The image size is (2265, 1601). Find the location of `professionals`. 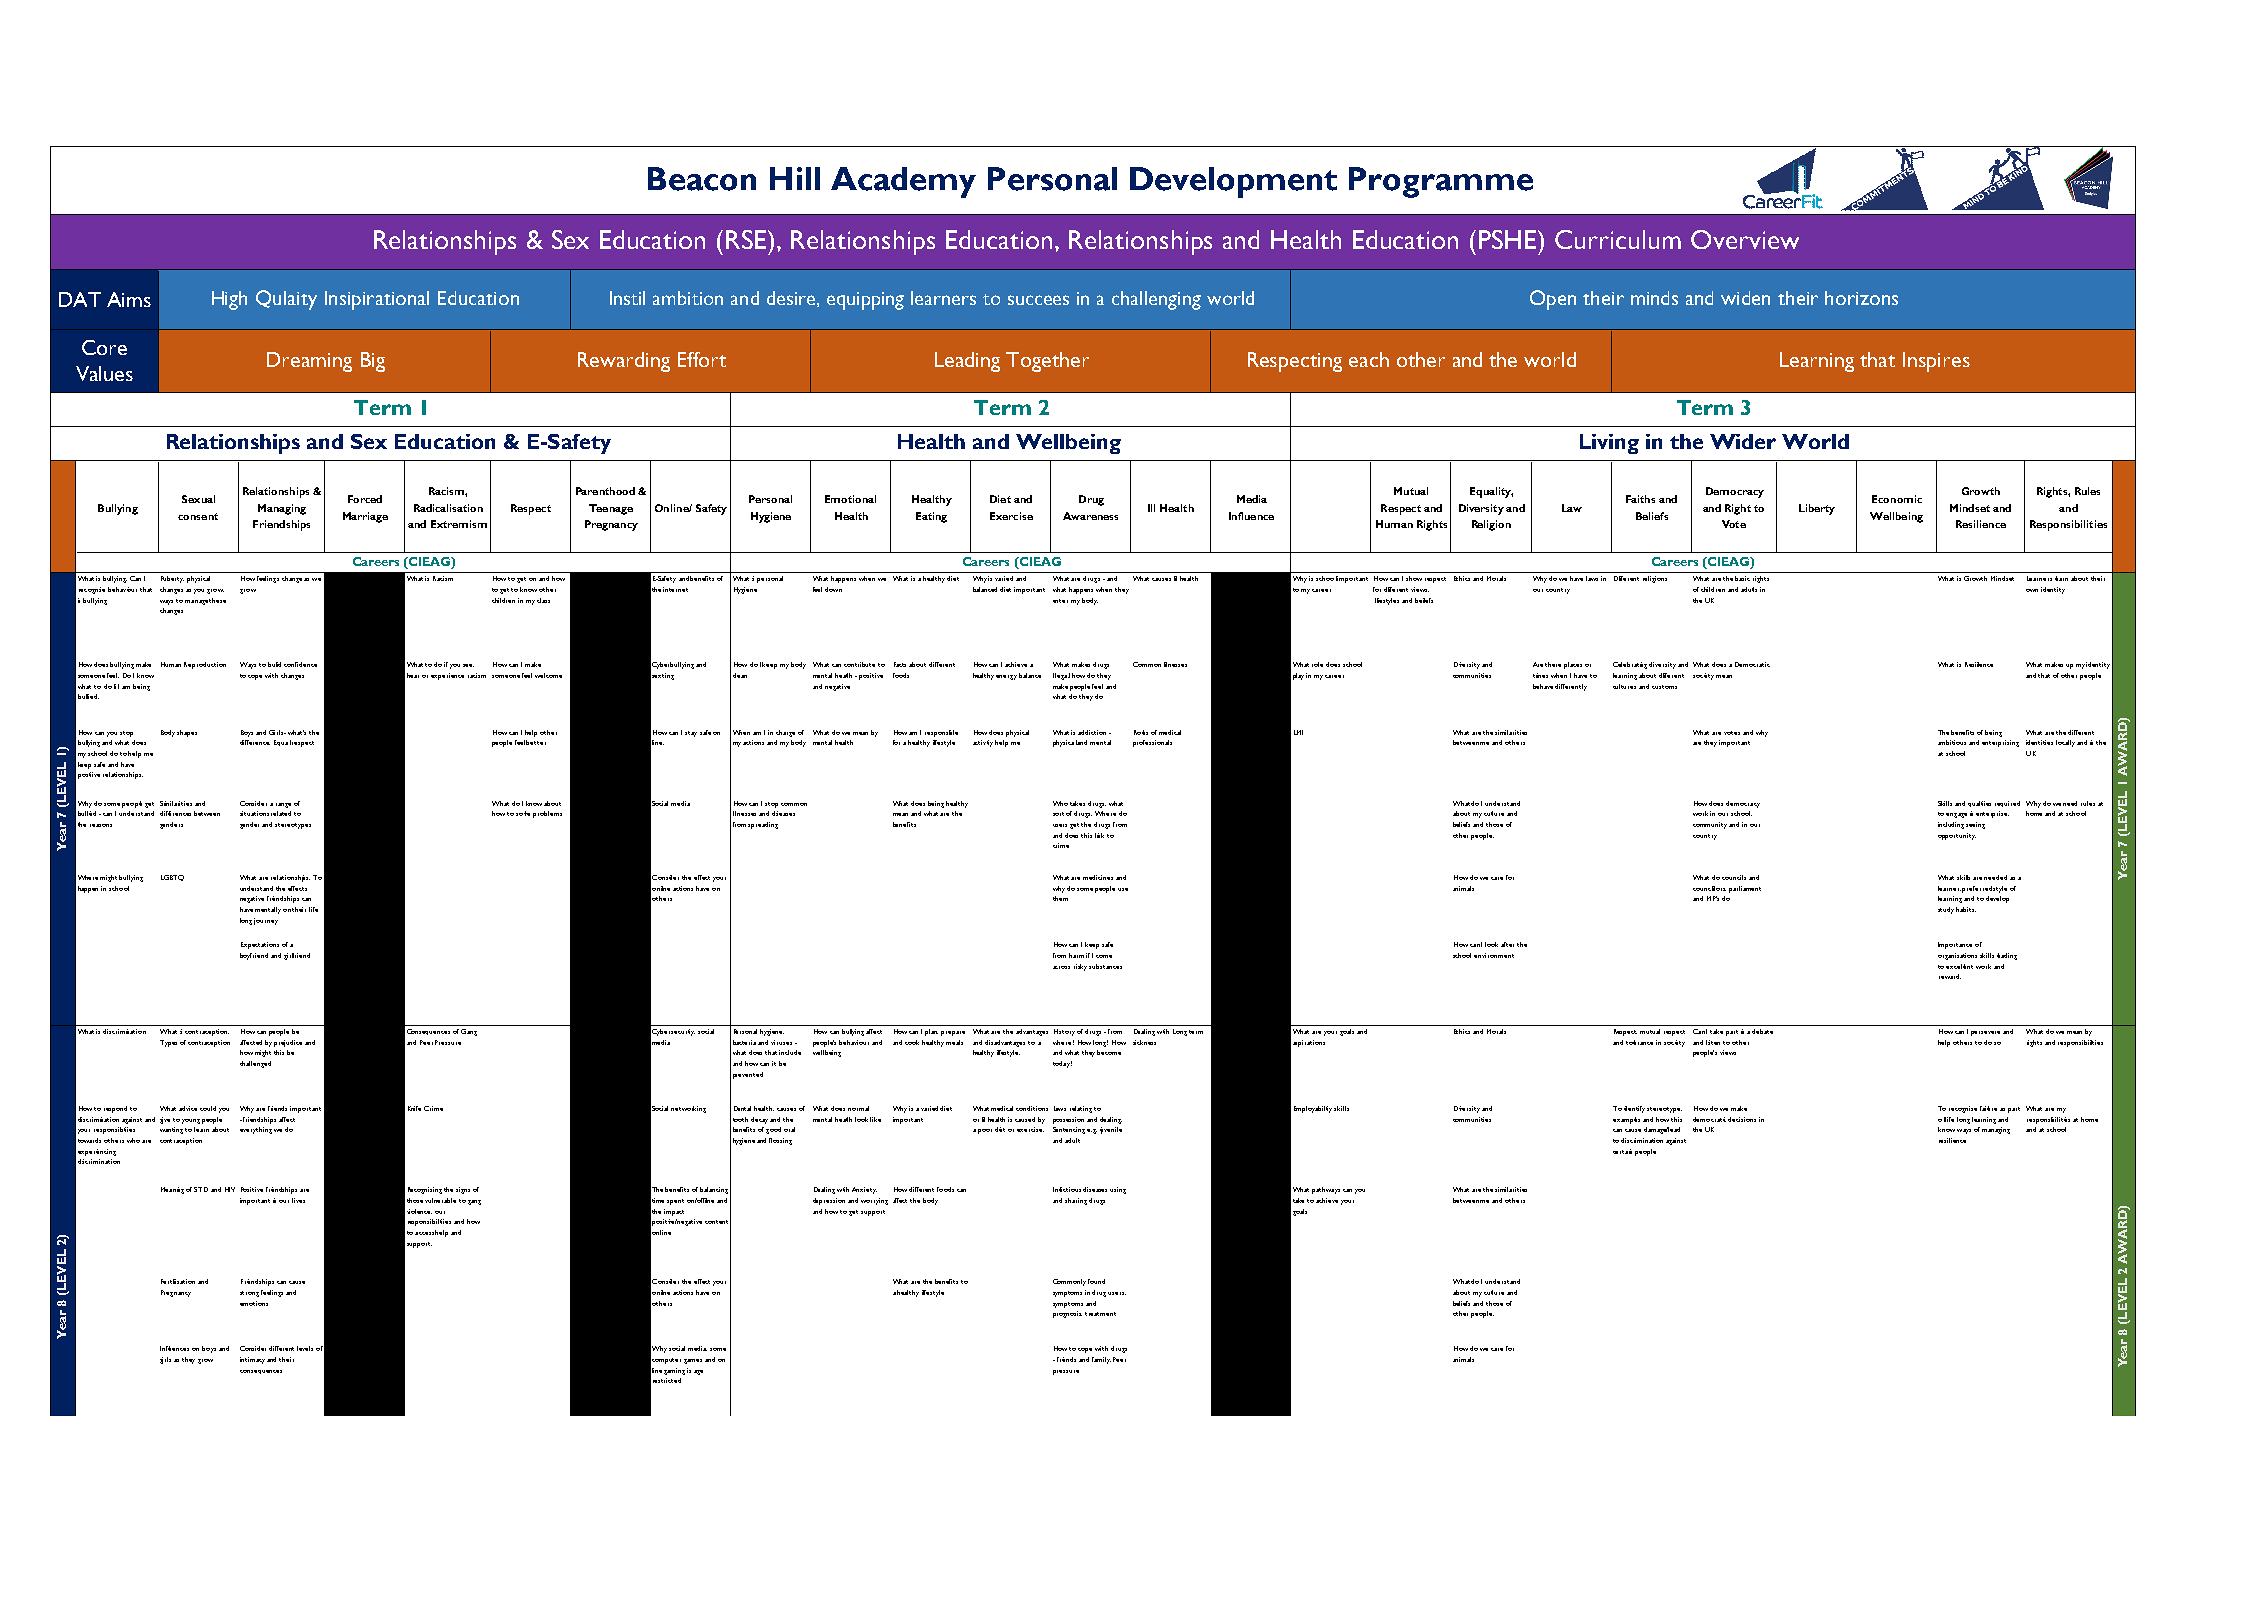

professionals is located at coordinates (1152, 743).
